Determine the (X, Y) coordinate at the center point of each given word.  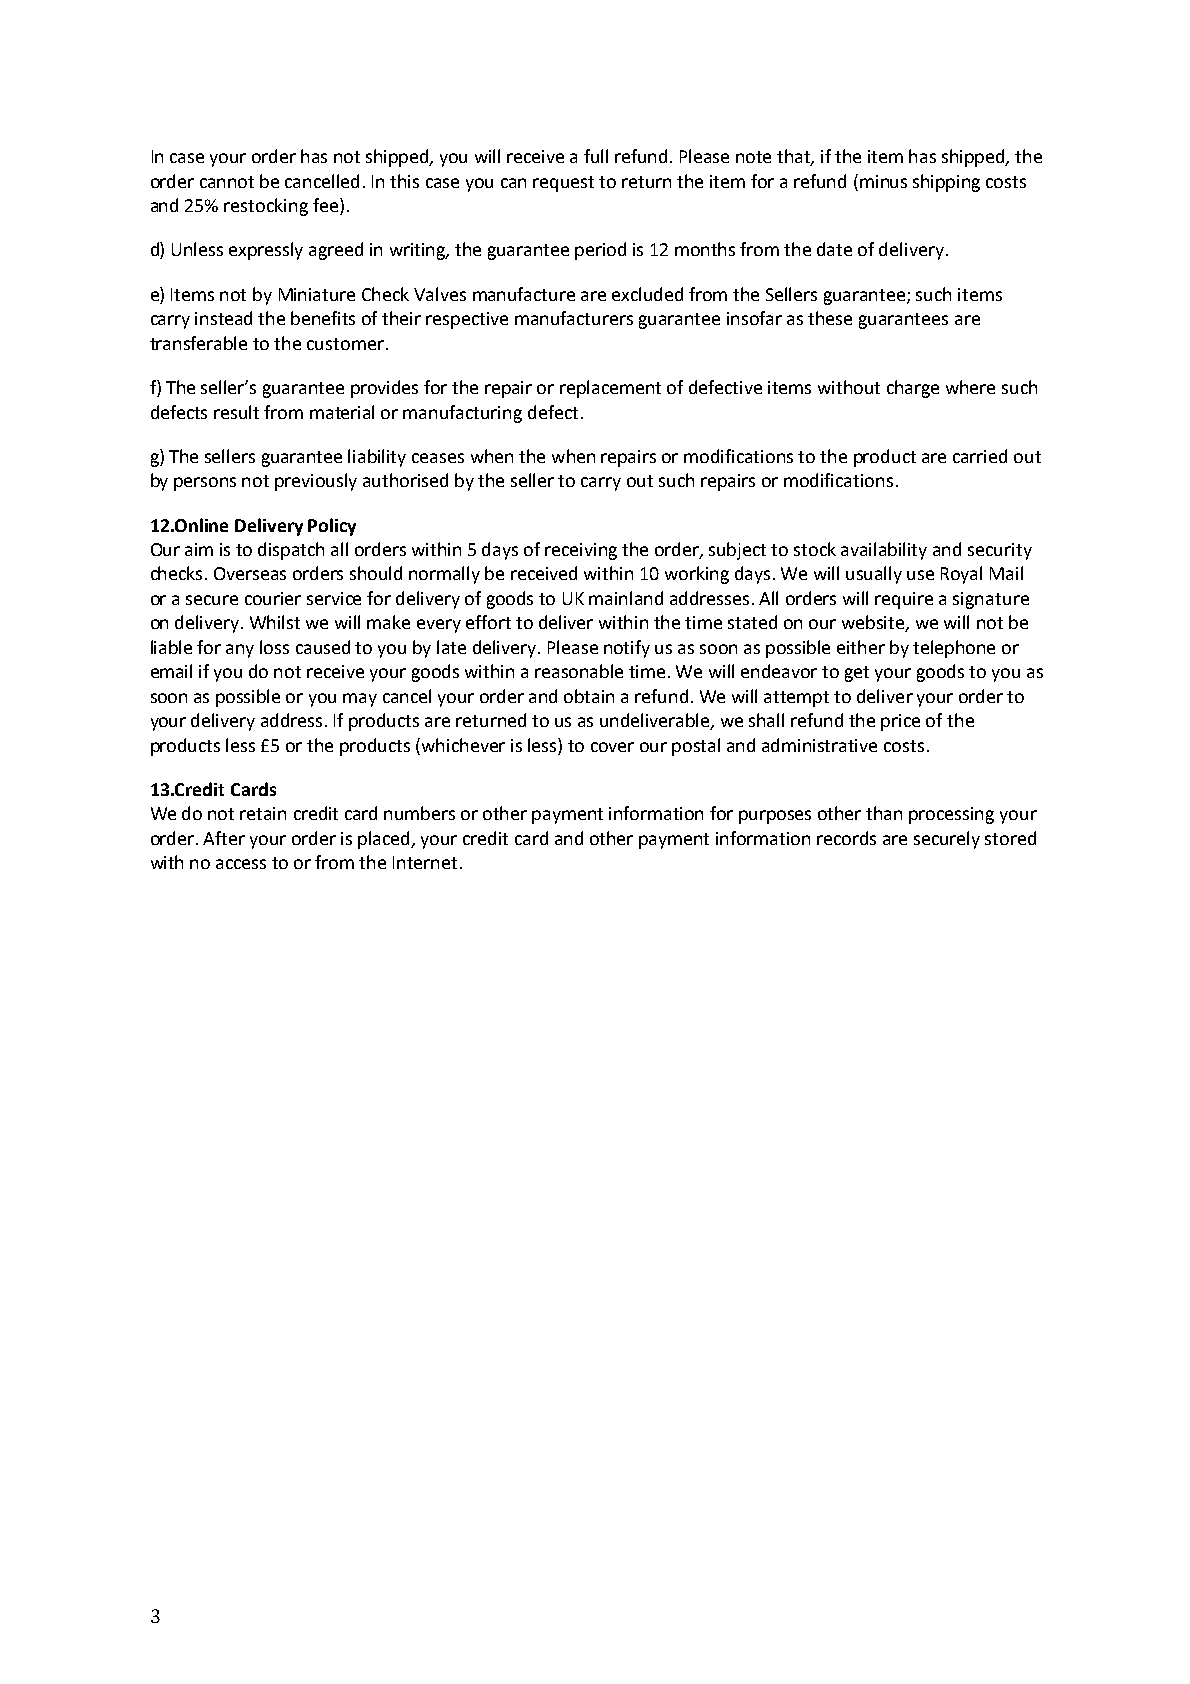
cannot (227, 182)
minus (883, 181)
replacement (610, 389)
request (563, 184)
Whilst (275, 622)
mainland (626, 598)
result (236, 412)
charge (913, 389)
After (224, 838)
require (904, 600)
